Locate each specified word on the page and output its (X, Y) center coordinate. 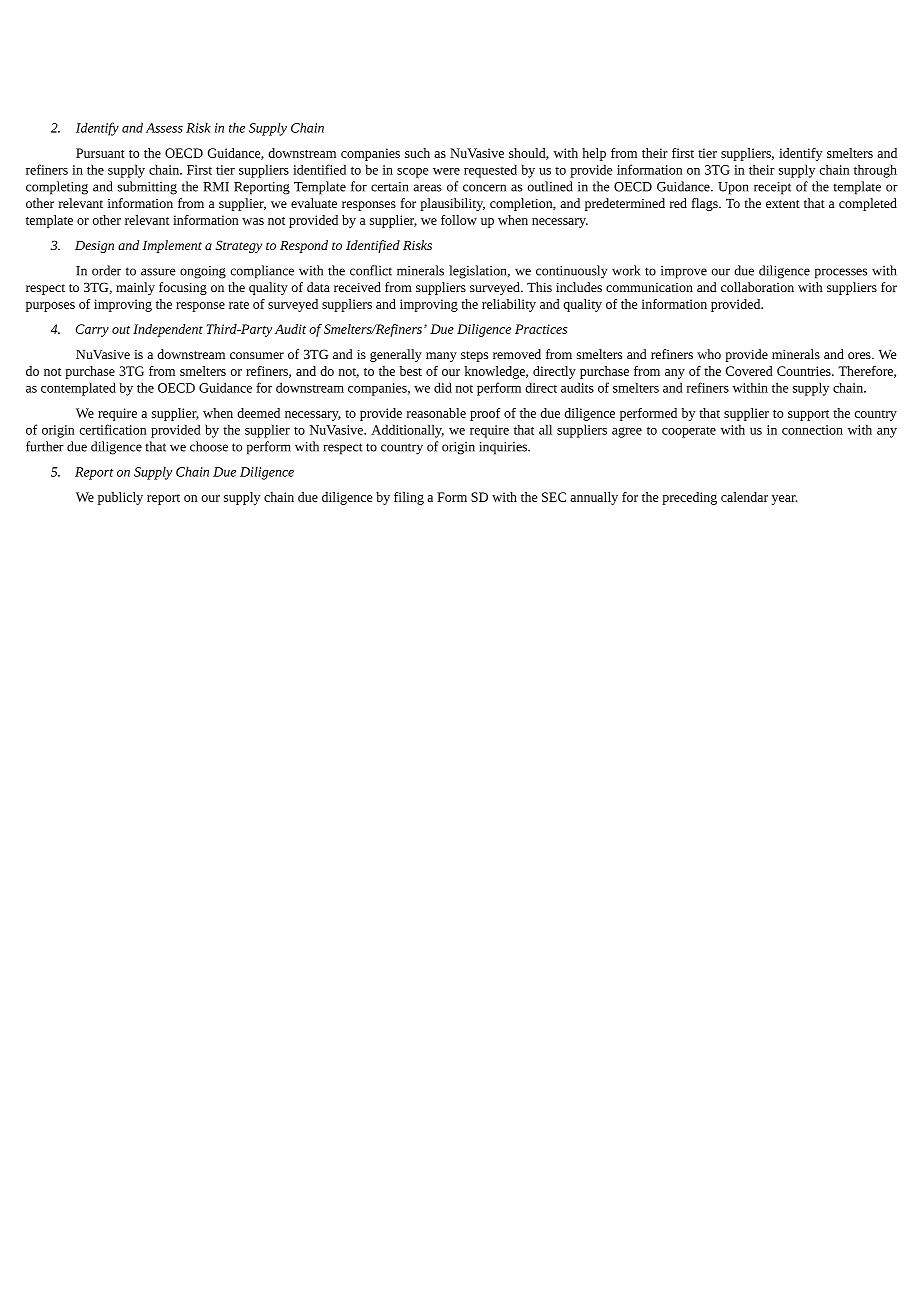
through (875, 171)
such (417, 153)
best (411, 371)
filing (409, 498)
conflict (371, 270)
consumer (257, 355)
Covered (749, 371)
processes (841, 273)
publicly (120, 498)
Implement (172, 246)
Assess (164, 128)
